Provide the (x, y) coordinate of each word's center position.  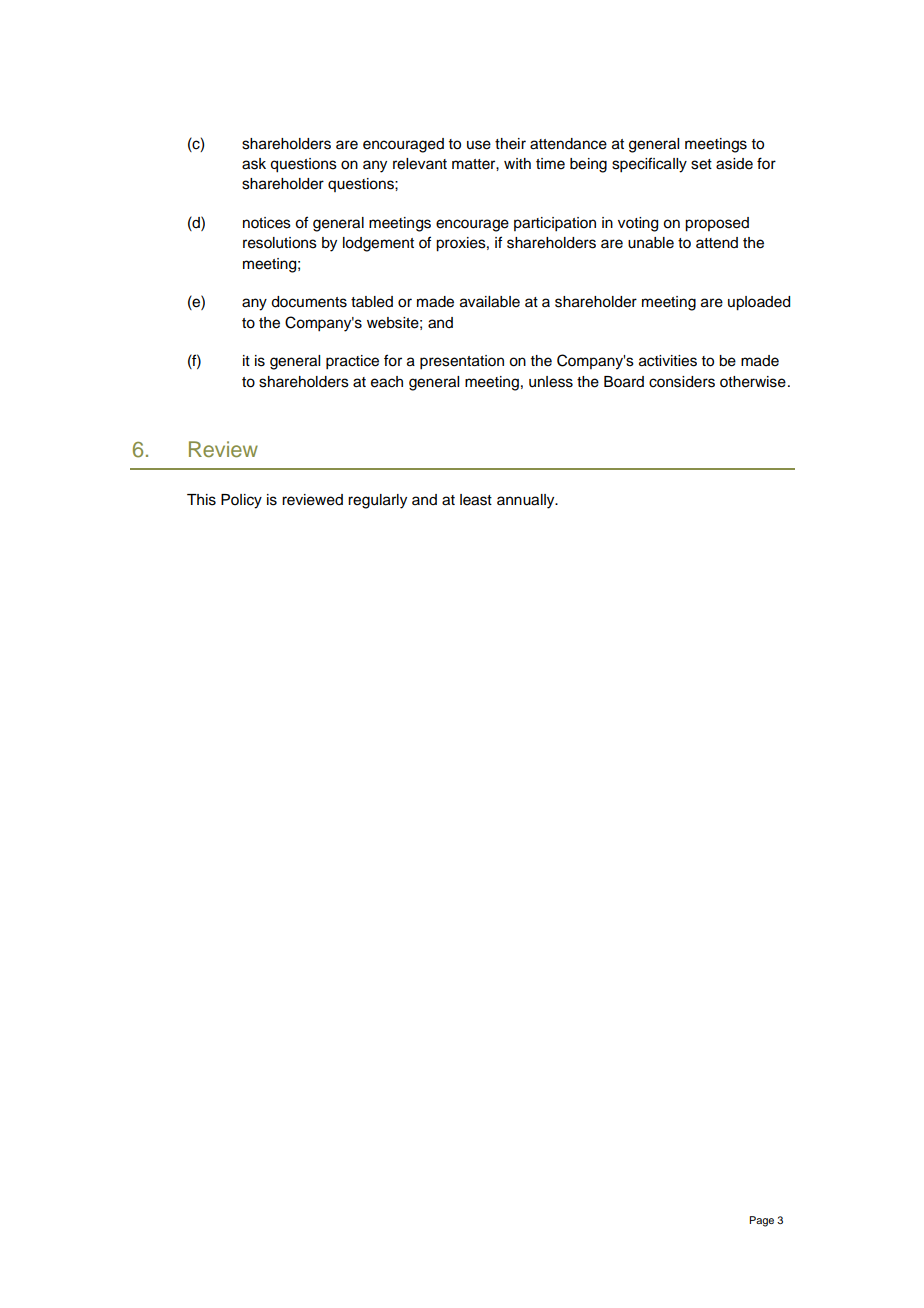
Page (761, 1221)
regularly (377, 501)
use (479, 145)
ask (254, 164)
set (701, 164)
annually (527, 501)
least (476, 500)
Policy (241, 501)
